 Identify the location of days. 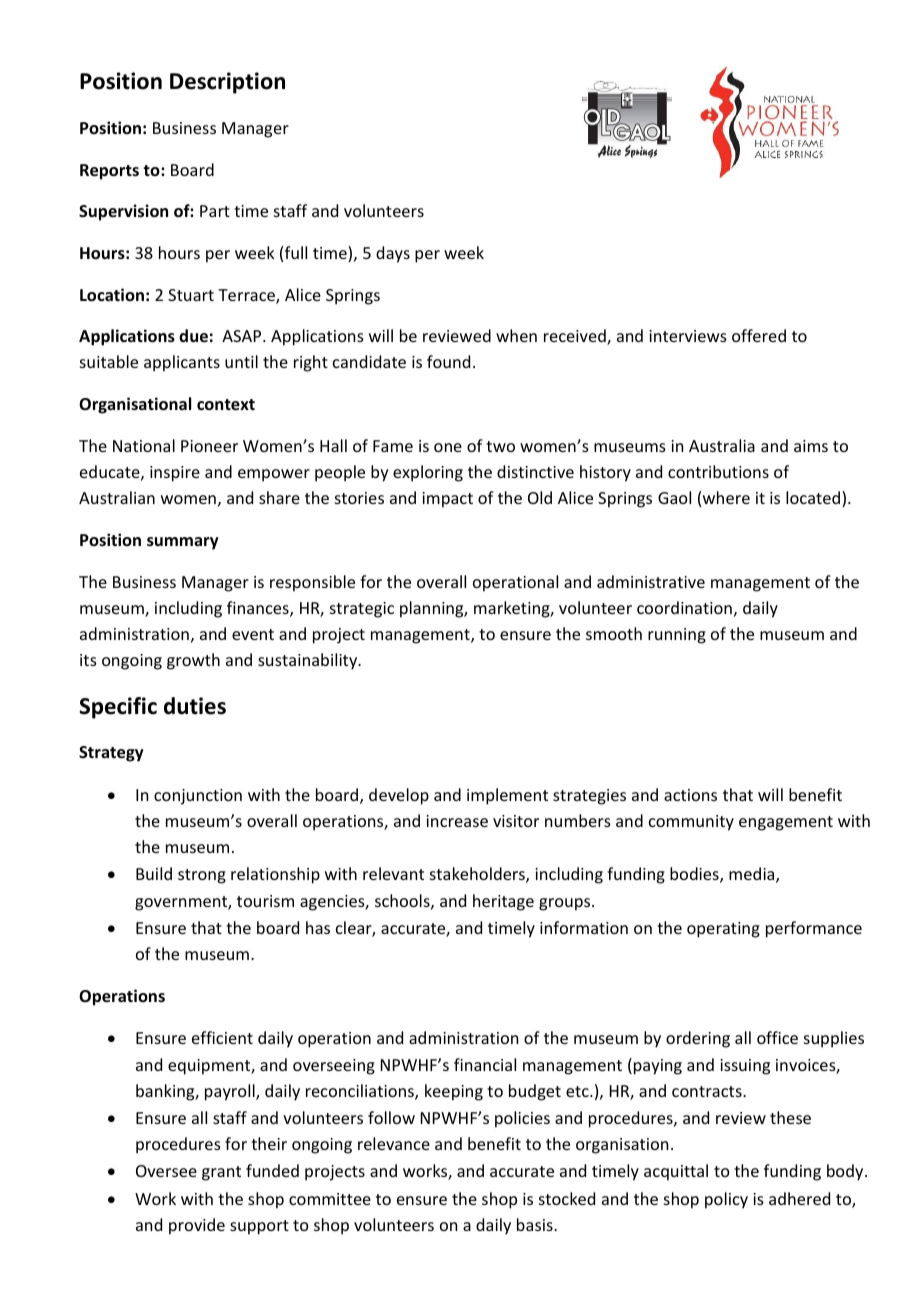
(393, 254).
